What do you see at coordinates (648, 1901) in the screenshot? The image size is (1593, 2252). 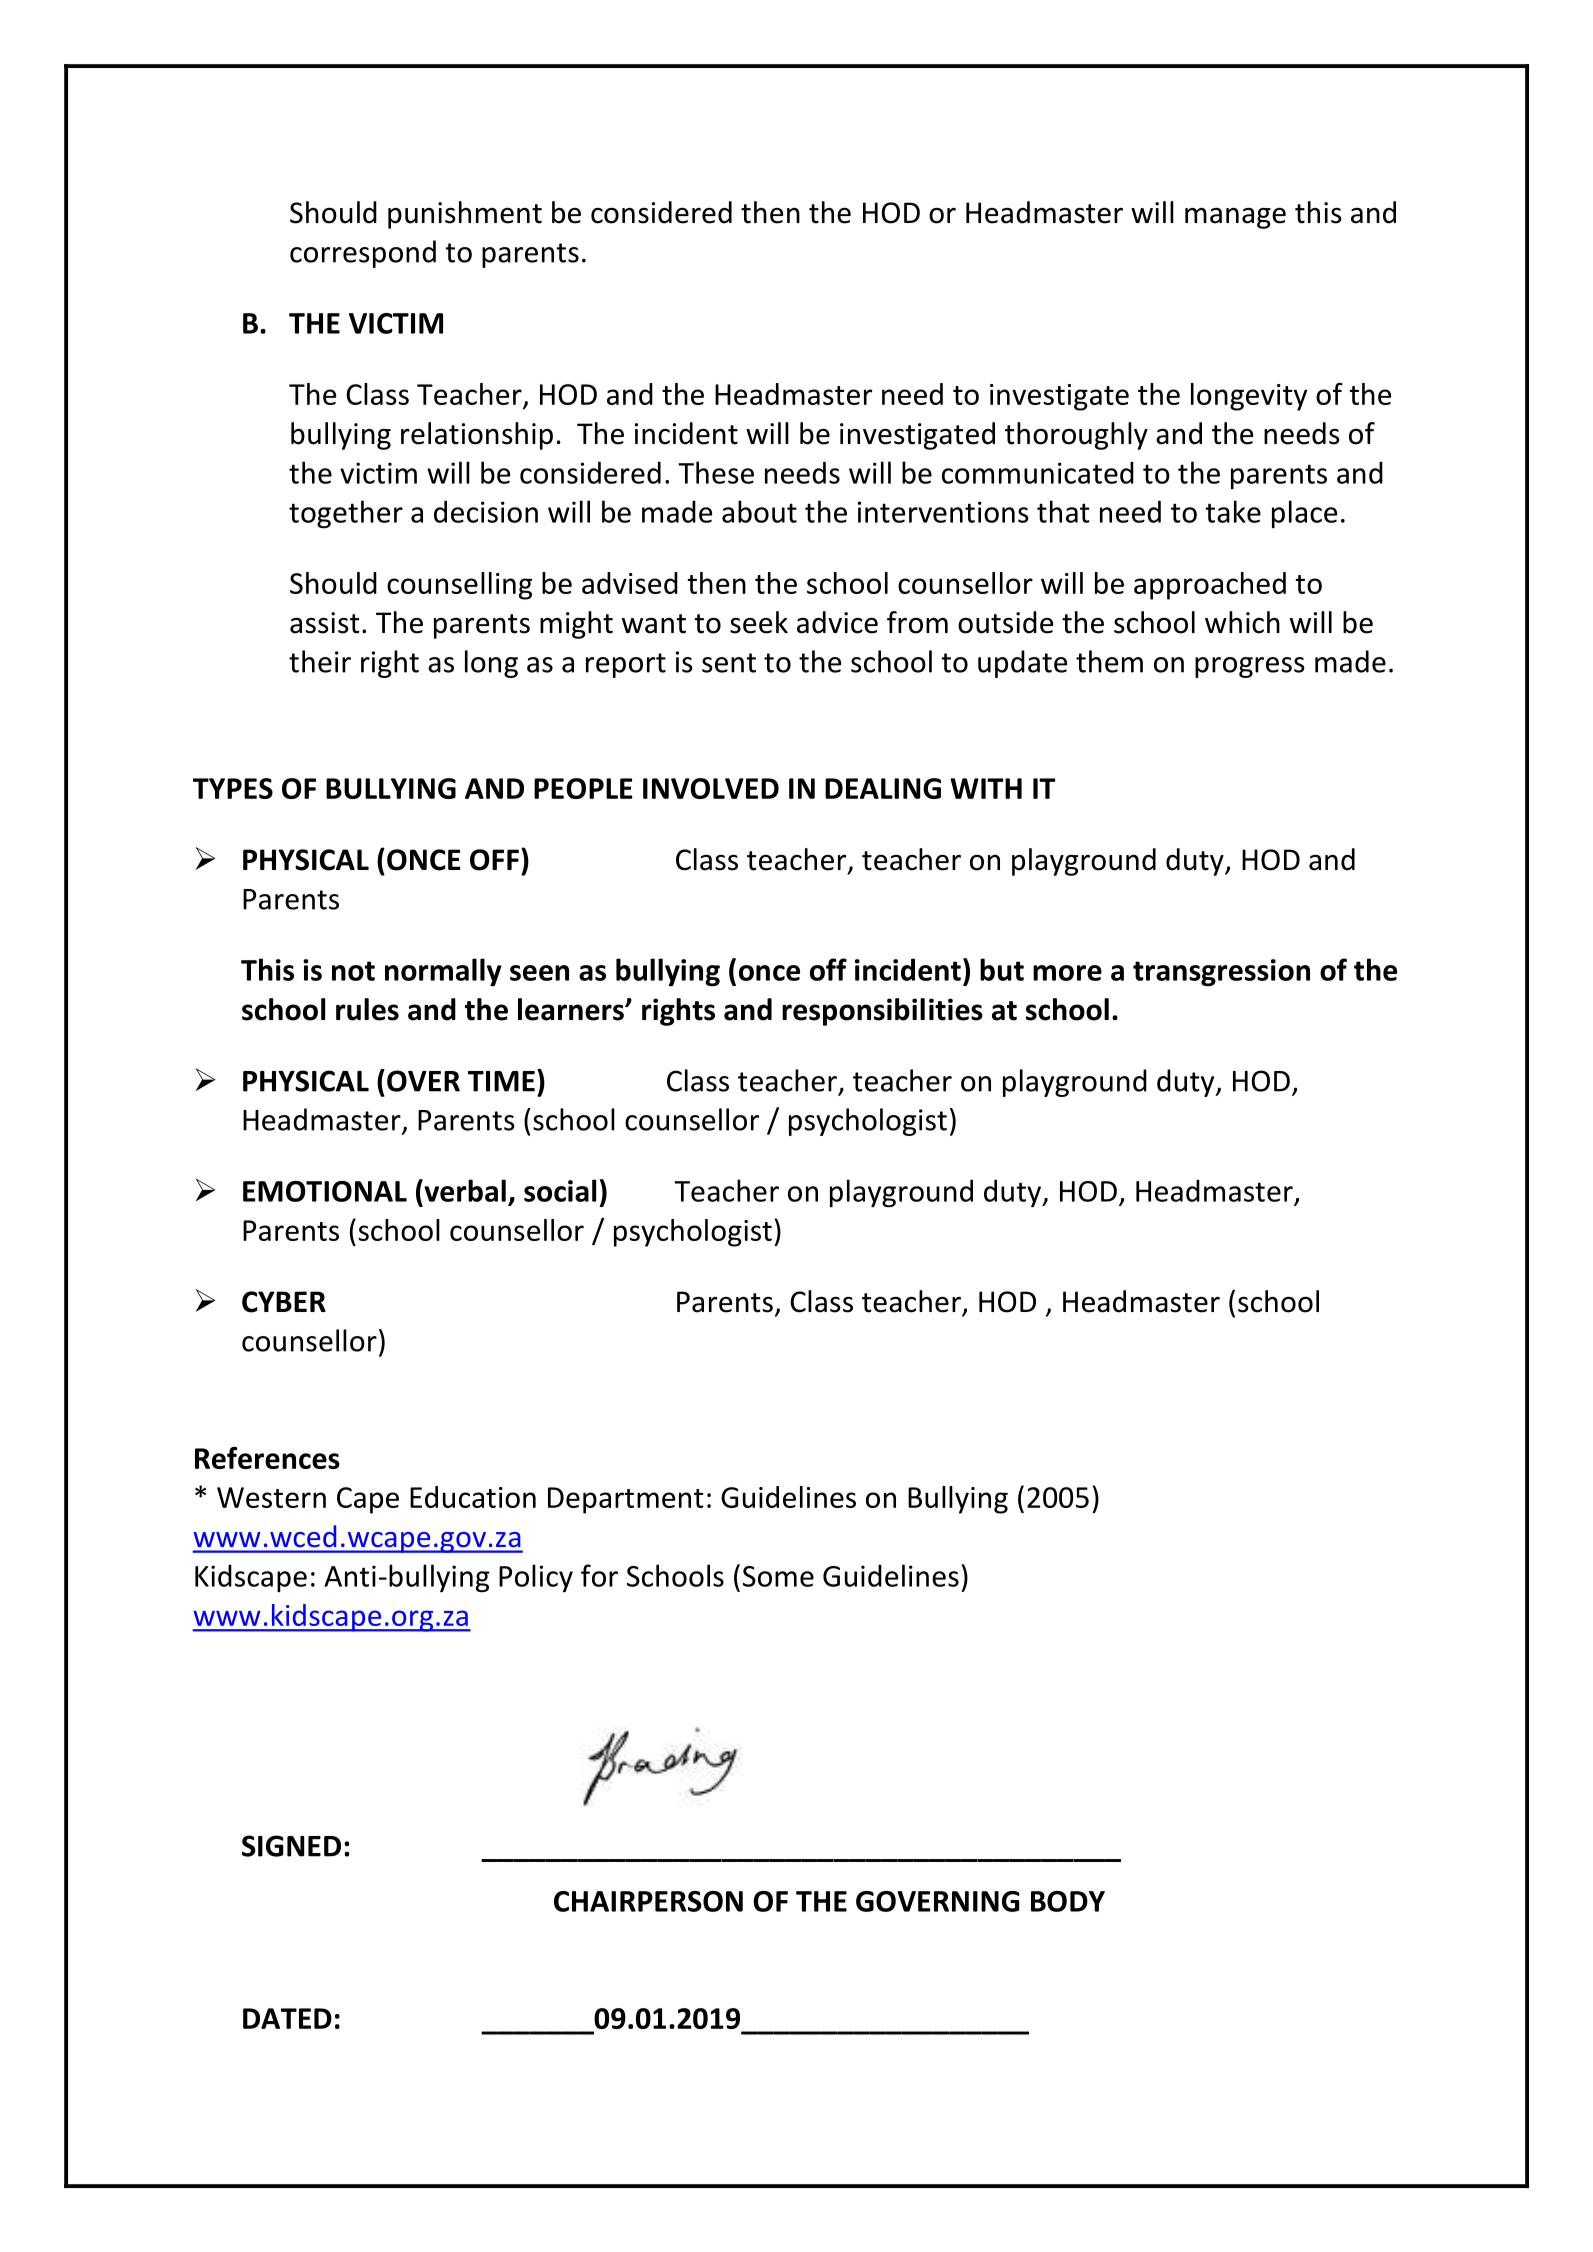 I see `CHAIRPERSON` at bounding box center [648, 1901].
